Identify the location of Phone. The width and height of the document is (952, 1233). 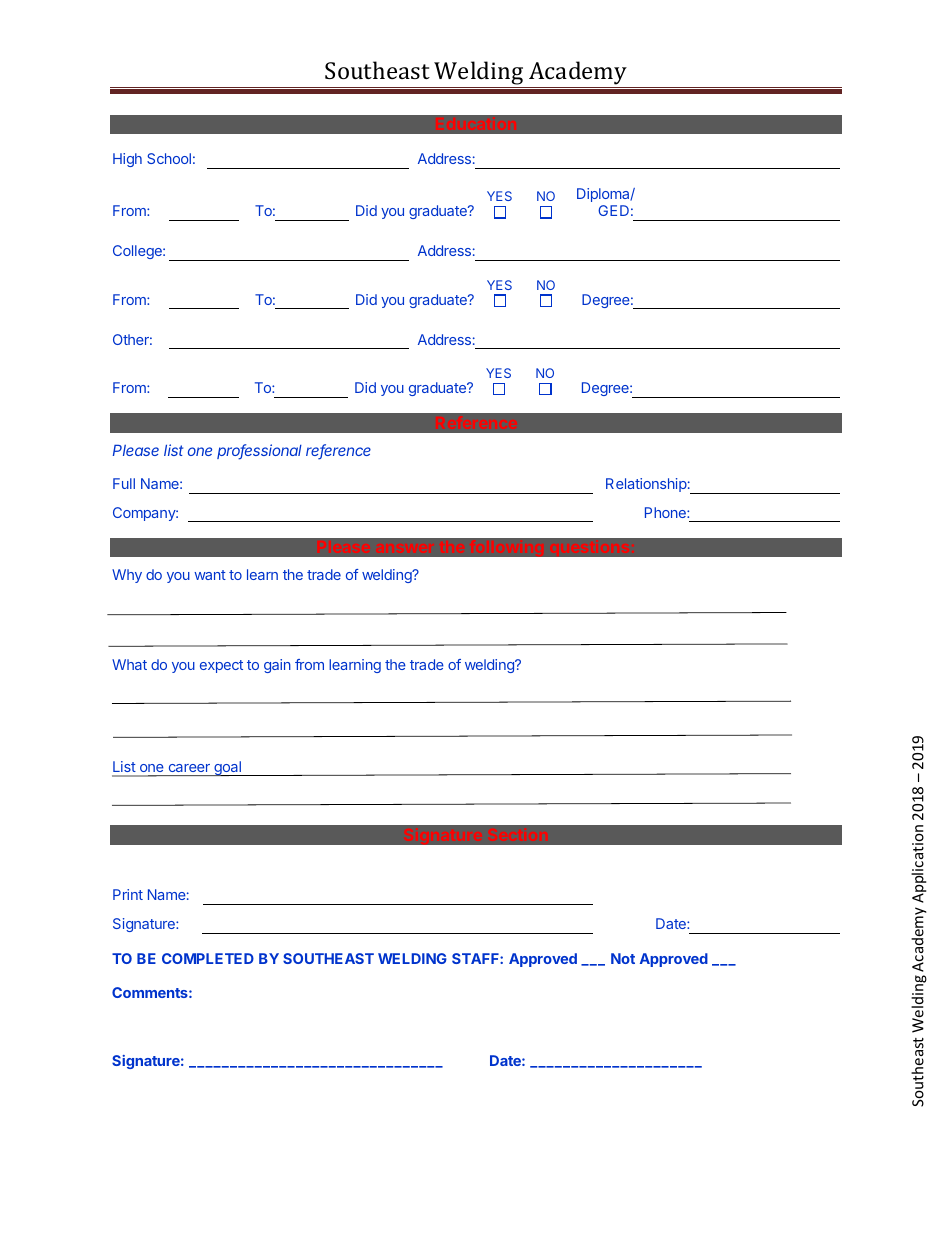
(666, 512).
